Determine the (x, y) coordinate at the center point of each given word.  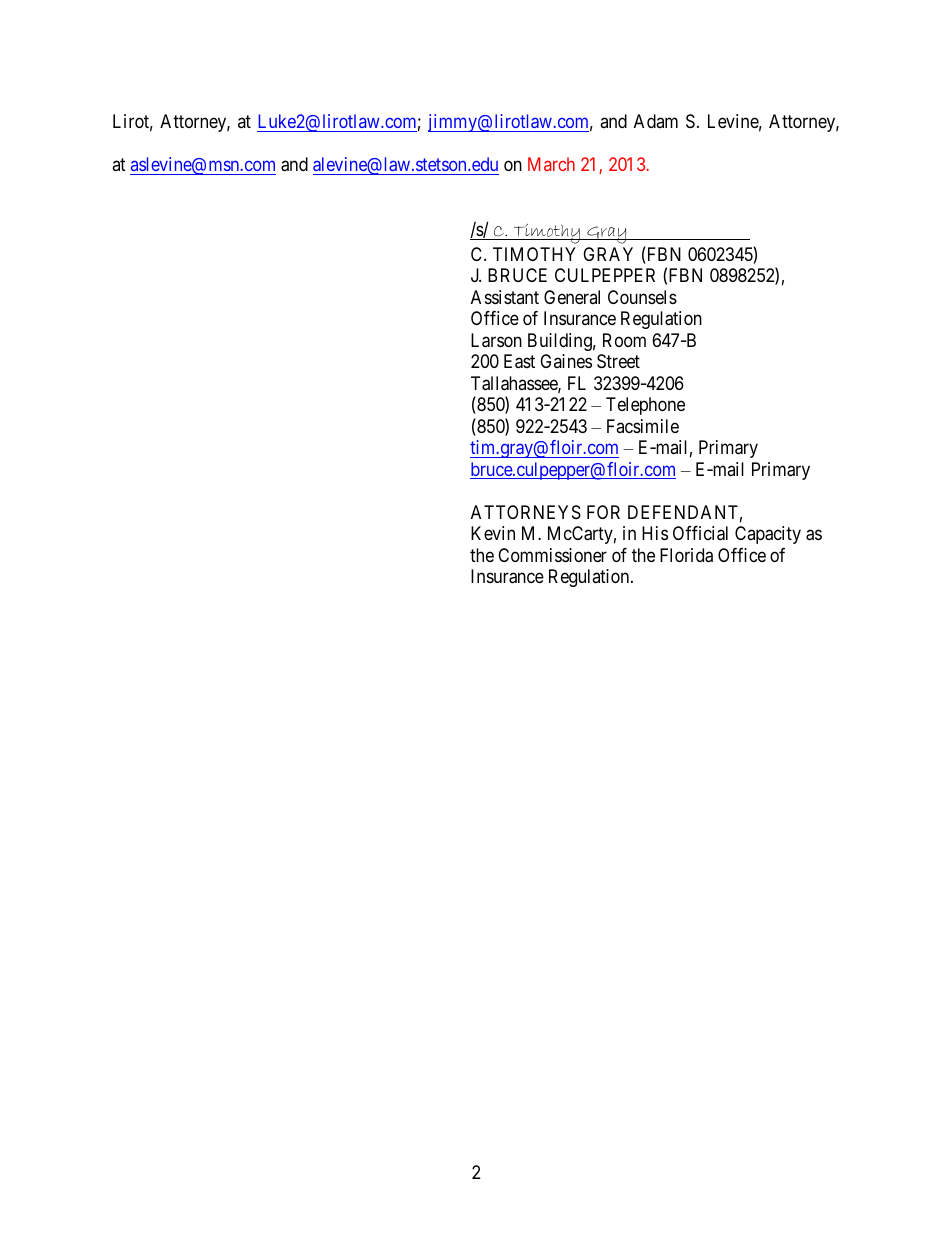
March (551, 164)
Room (624, 340)
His (655, 533)
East (519, 361)
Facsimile (643, 426)
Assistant (505, 297)
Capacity (768, 535)
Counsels (642, 297)
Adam (656, 121)
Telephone (645, 406)
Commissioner (552, 555)
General (572, 297)
